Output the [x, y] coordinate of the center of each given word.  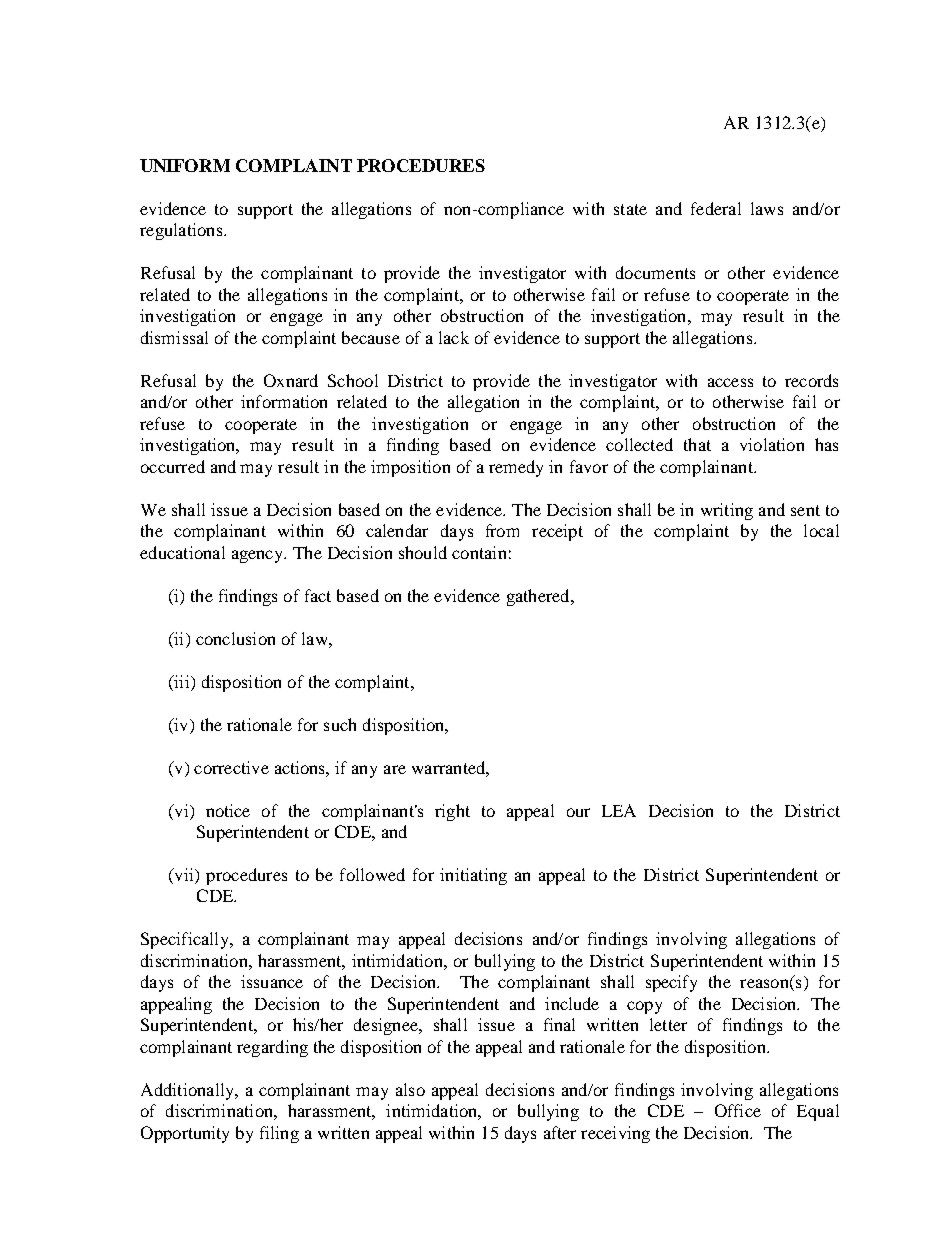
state [630, 209]
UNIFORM [185, 165]
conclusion [235, 638]
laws [767, 208]
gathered [539, 597]
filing [279, 1134]
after [560, 1132]
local [821, 530]
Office [738, 1110]
